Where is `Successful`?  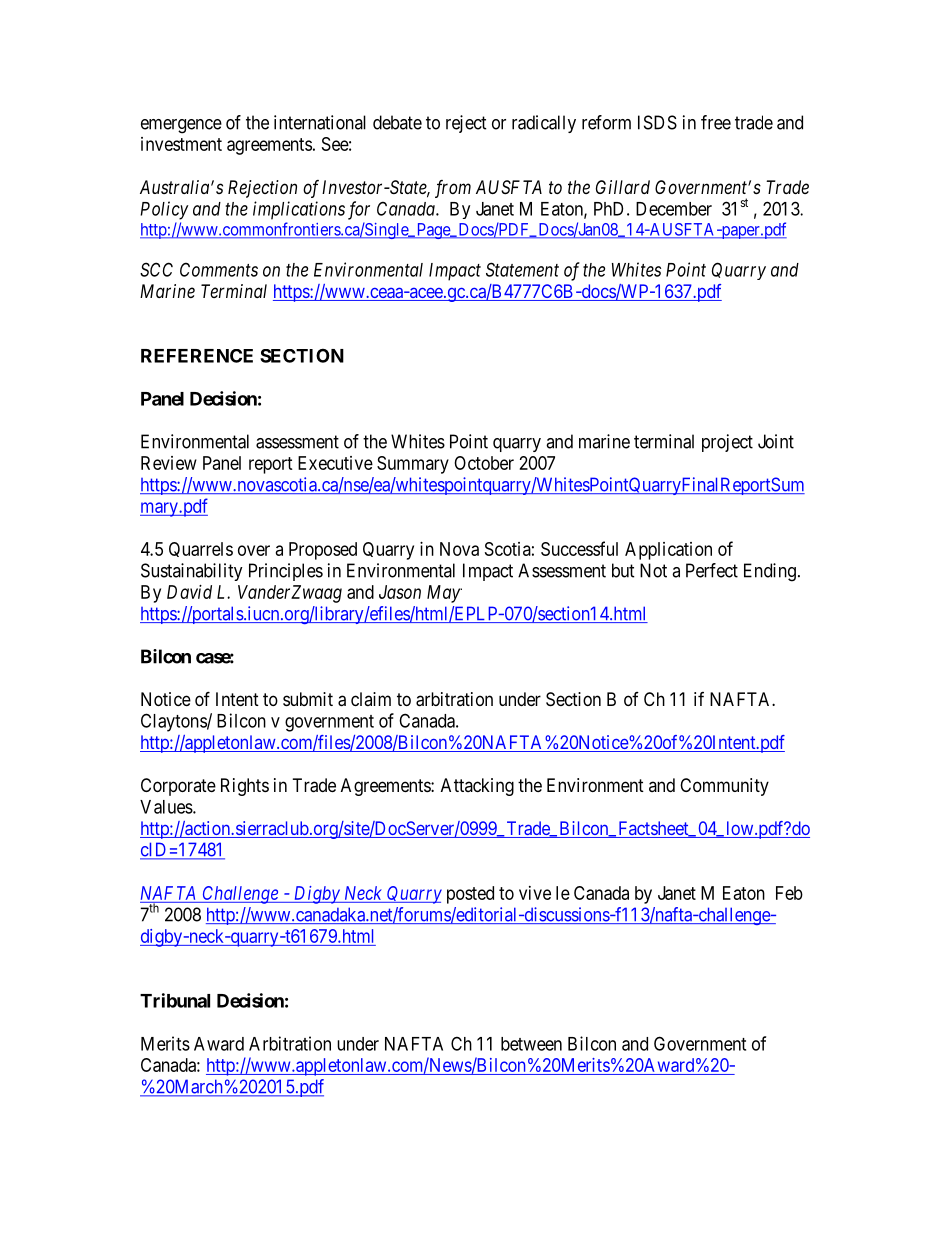 Successful is located at coordinates (579, 548).
